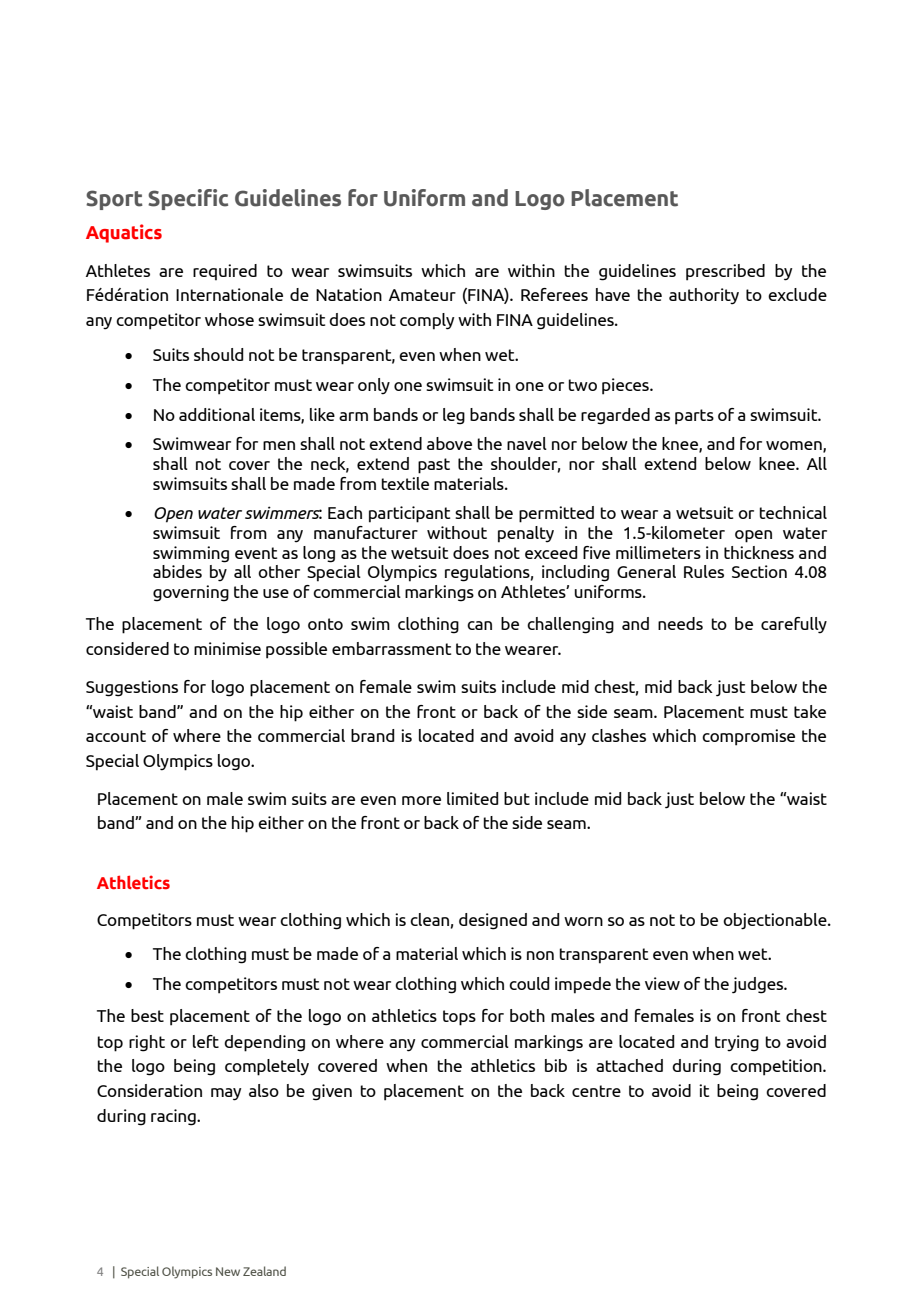 The image size is (924, 1309). Describe the element at coordinates (228, 1271) in the document. I see `New` at that location.
